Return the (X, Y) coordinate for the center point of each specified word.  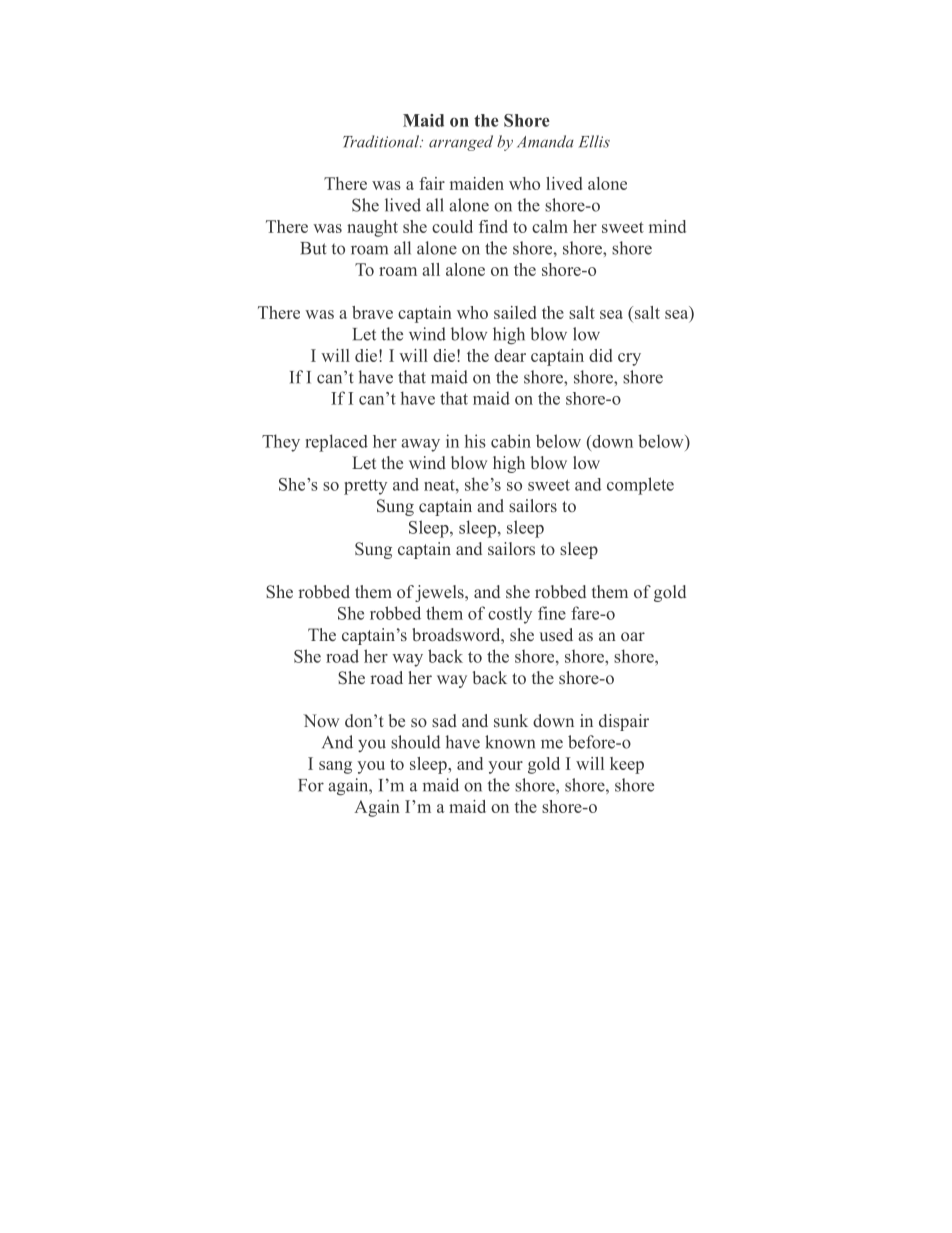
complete (640, 486)
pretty (365, 487)
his (475, 441)
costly (510, 615)
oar (633, 636)
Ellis (594, 141)
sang (335, 767)
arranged (461, 143)
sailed (515, 312)
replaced (336, 443)
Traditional (382, 141)
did (600, 355)
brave (372, 312)
